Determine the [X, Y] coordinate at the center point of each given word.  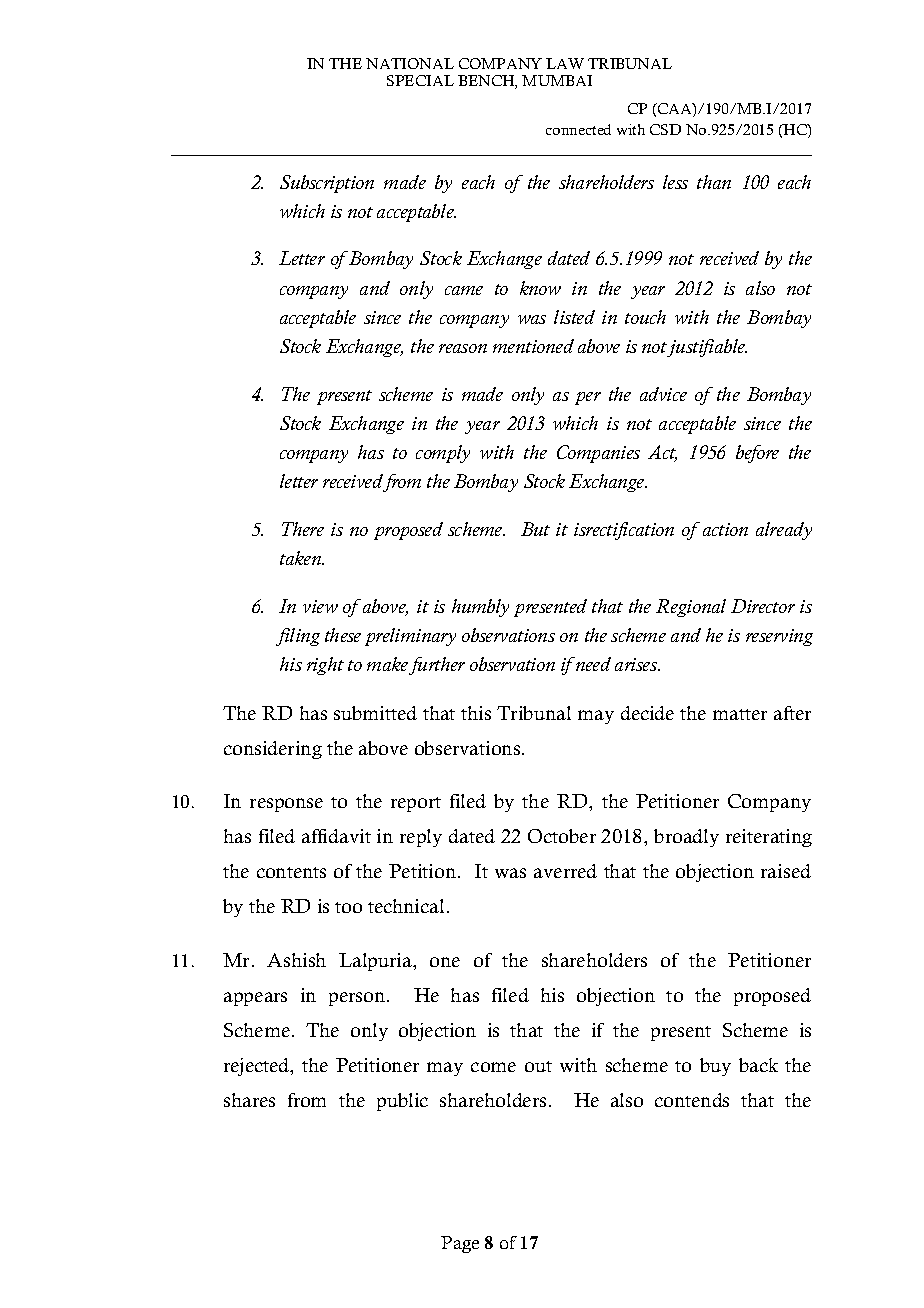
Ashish [296, 960]
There [303, 529]
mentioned [533, 346]
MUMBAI [557, 80]
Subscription [327, 184]
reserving [779, 637]
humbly [480, 608]
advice [663, 394]
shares [249, 1100]
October [562, 836]
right [325, 666]
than [714, 182]
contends [692, 1100]
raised [786, 871]
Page [460, 1244]
